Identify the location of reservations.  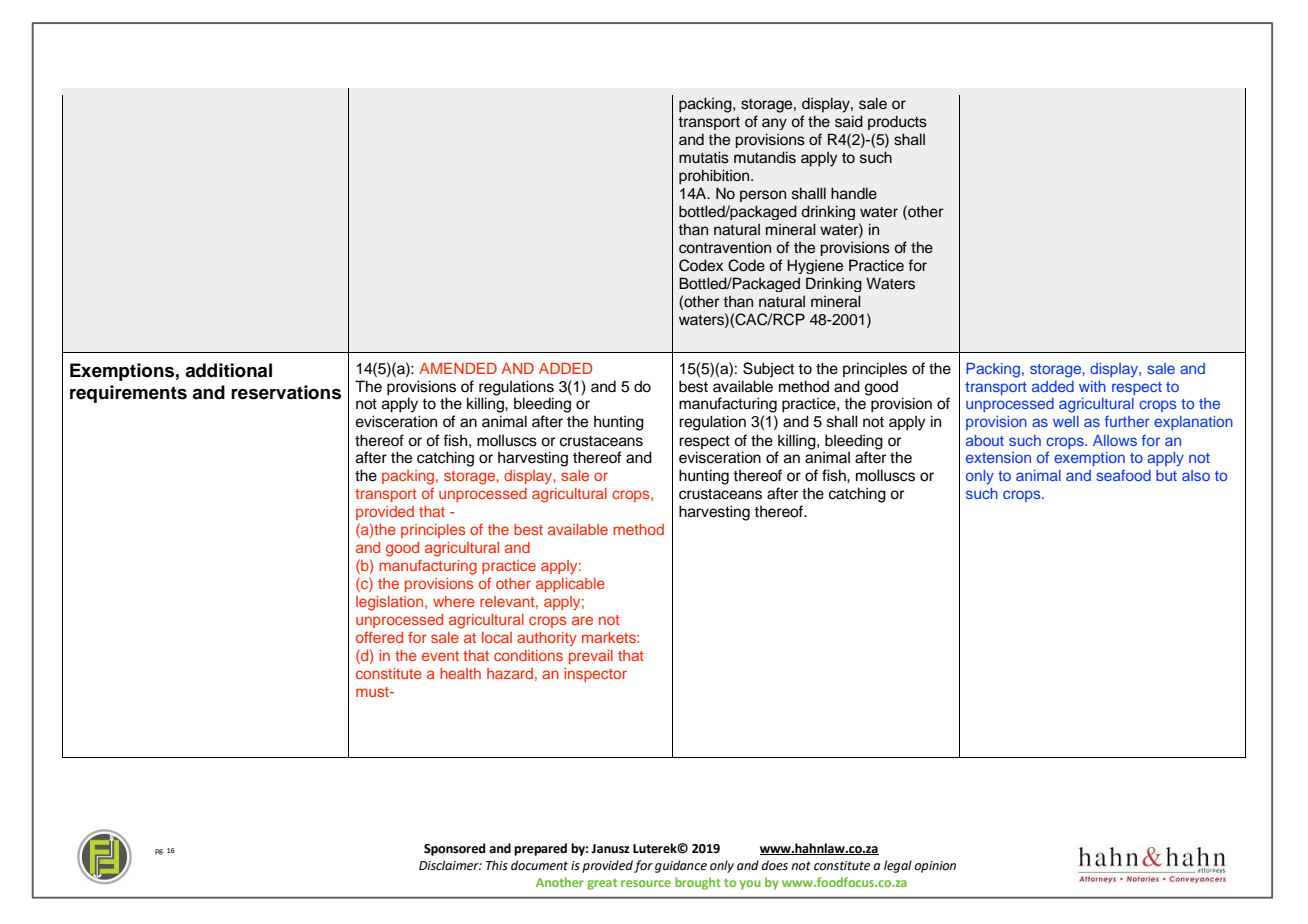
(286, 392).
